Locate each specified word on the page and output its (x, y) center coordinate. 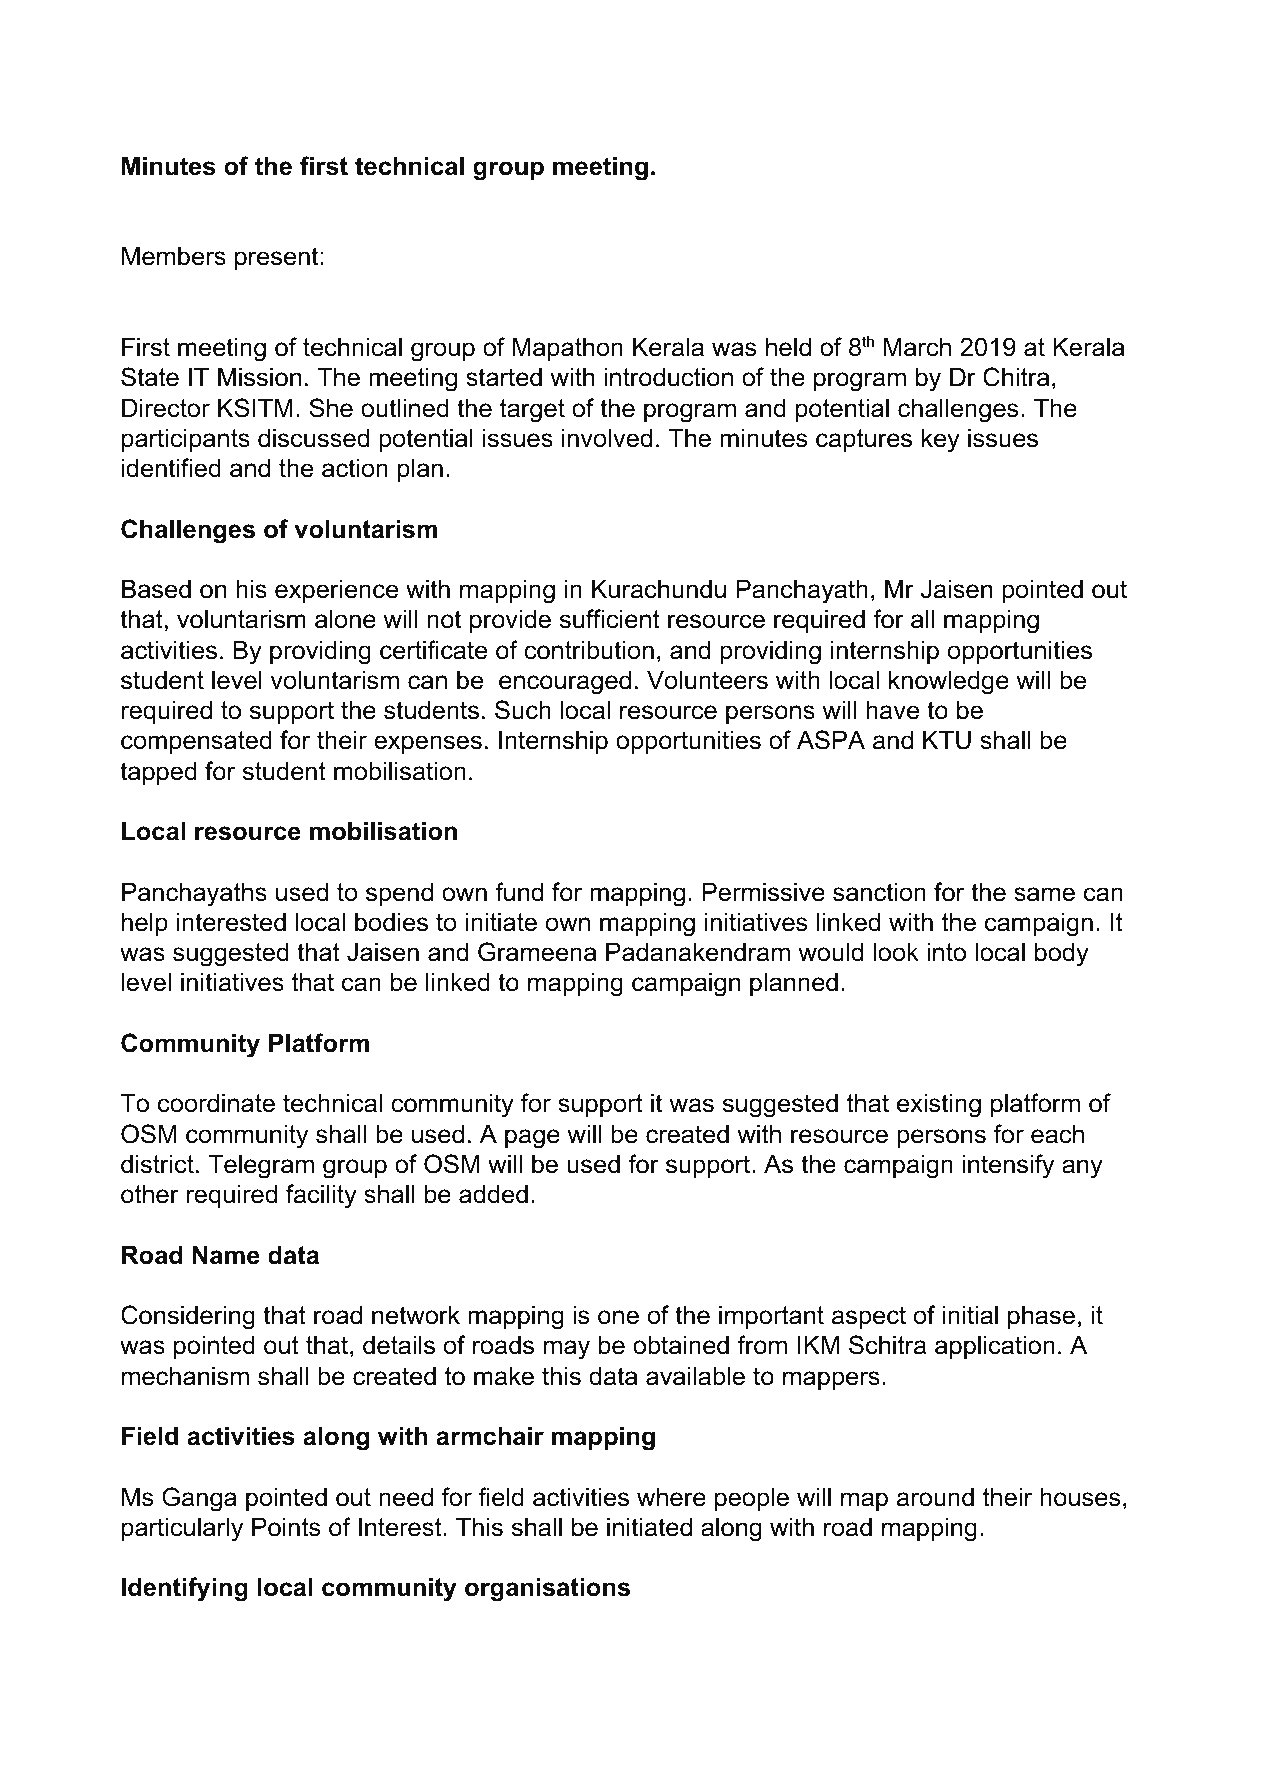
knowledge (949, 682)
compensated (196, 742)
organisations (547, 1589)
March (917, 347)
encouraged (565, 682)
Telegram (261, 1166)
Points (286, 1527)
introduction (668, 377)
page (532, 1139)
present (276, 258)
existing (939, 1105)
